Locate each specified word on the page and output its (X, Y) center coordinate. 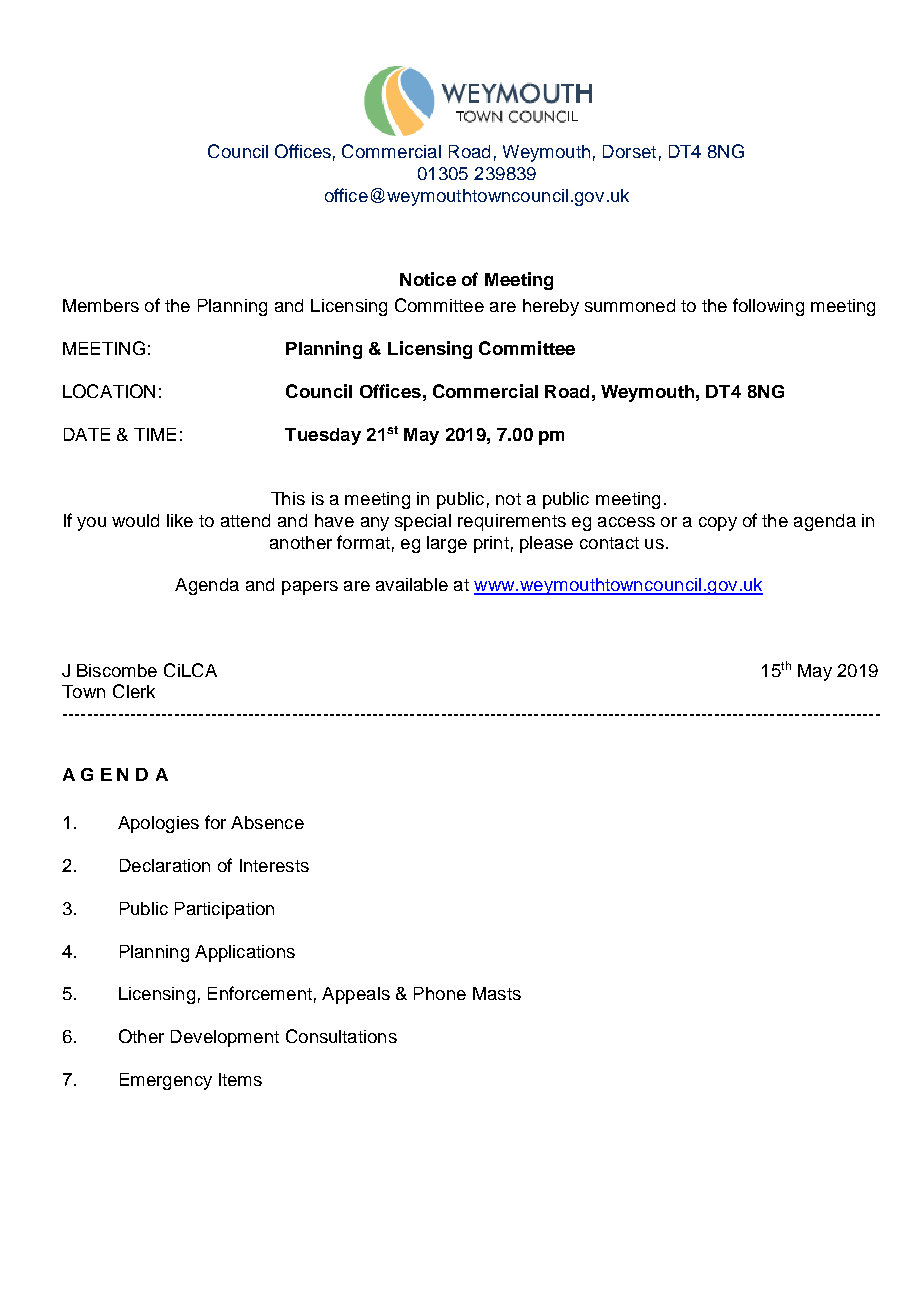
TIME (155, 434)
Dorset (629, 151)
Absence (267, 822)
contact (609, 543)
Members (101, 305)
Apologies (158, 824)
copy (718, 524)
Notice (428, 279)
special (423, 522)
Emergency (166, 1081)
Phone (440, 993)
